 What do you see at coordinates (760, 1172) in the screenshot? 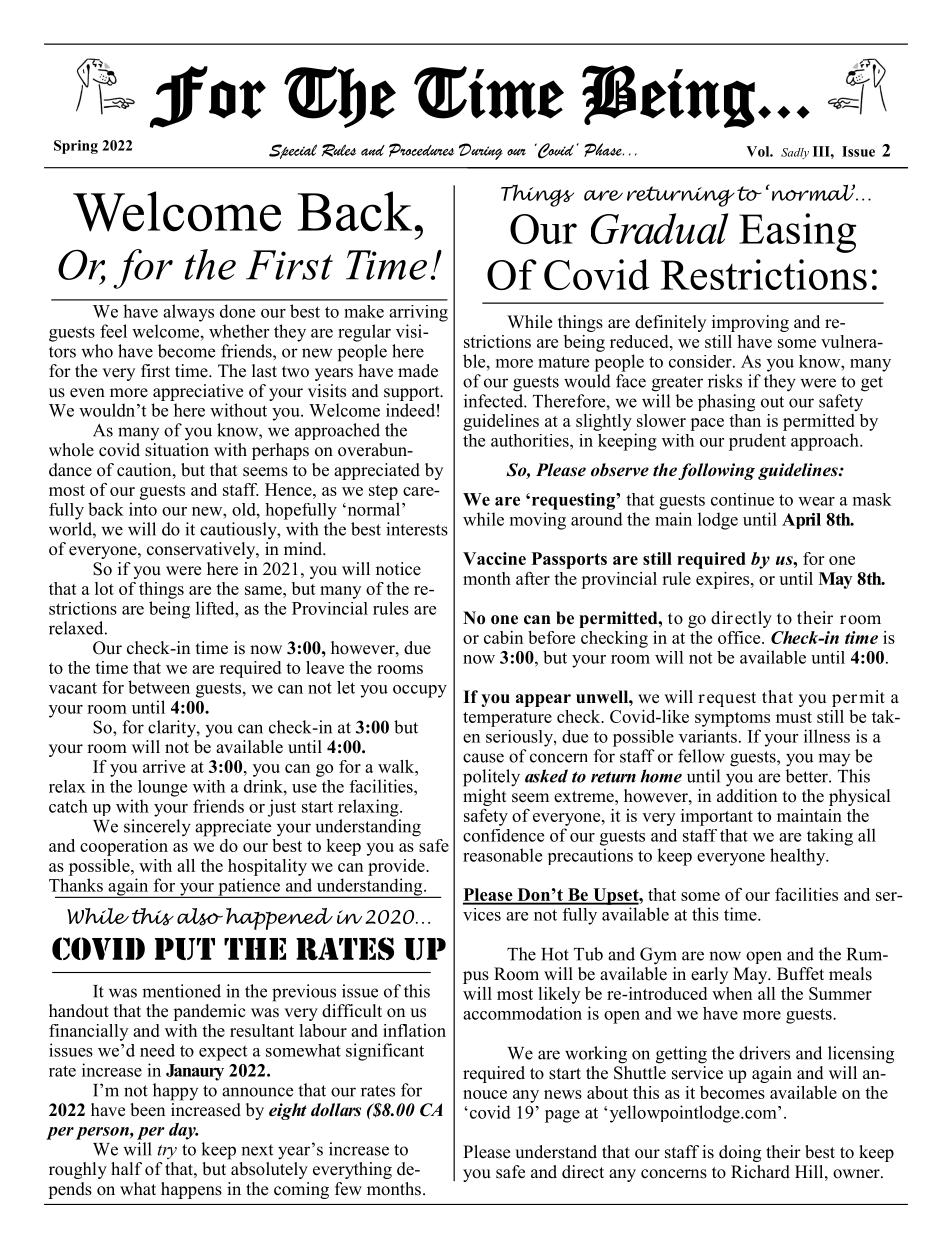
I see `Richard` at bounding box center [760, 1172].
